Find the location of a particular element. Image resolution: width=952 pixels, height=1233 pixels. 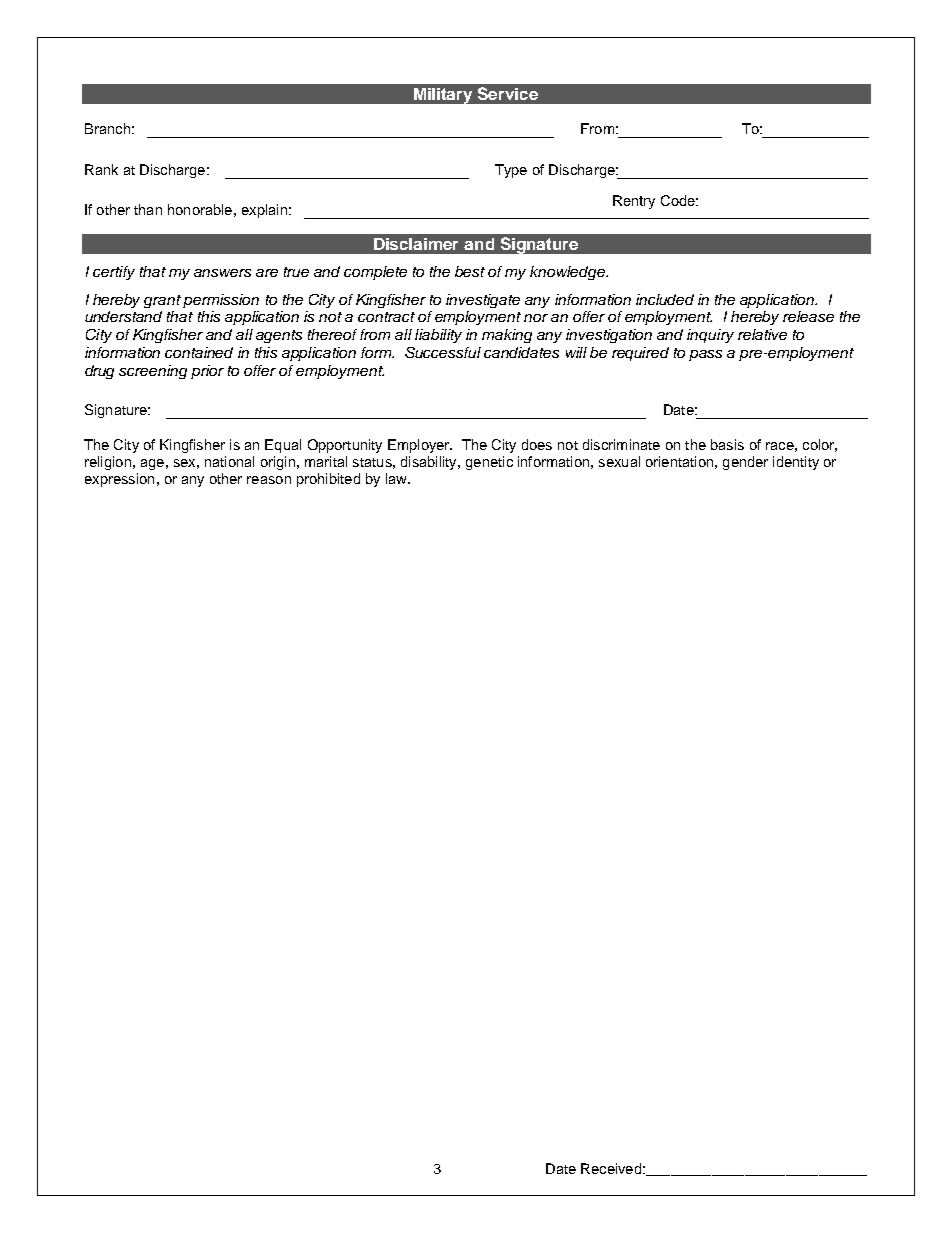

included is located at coordinates (665, 299).
